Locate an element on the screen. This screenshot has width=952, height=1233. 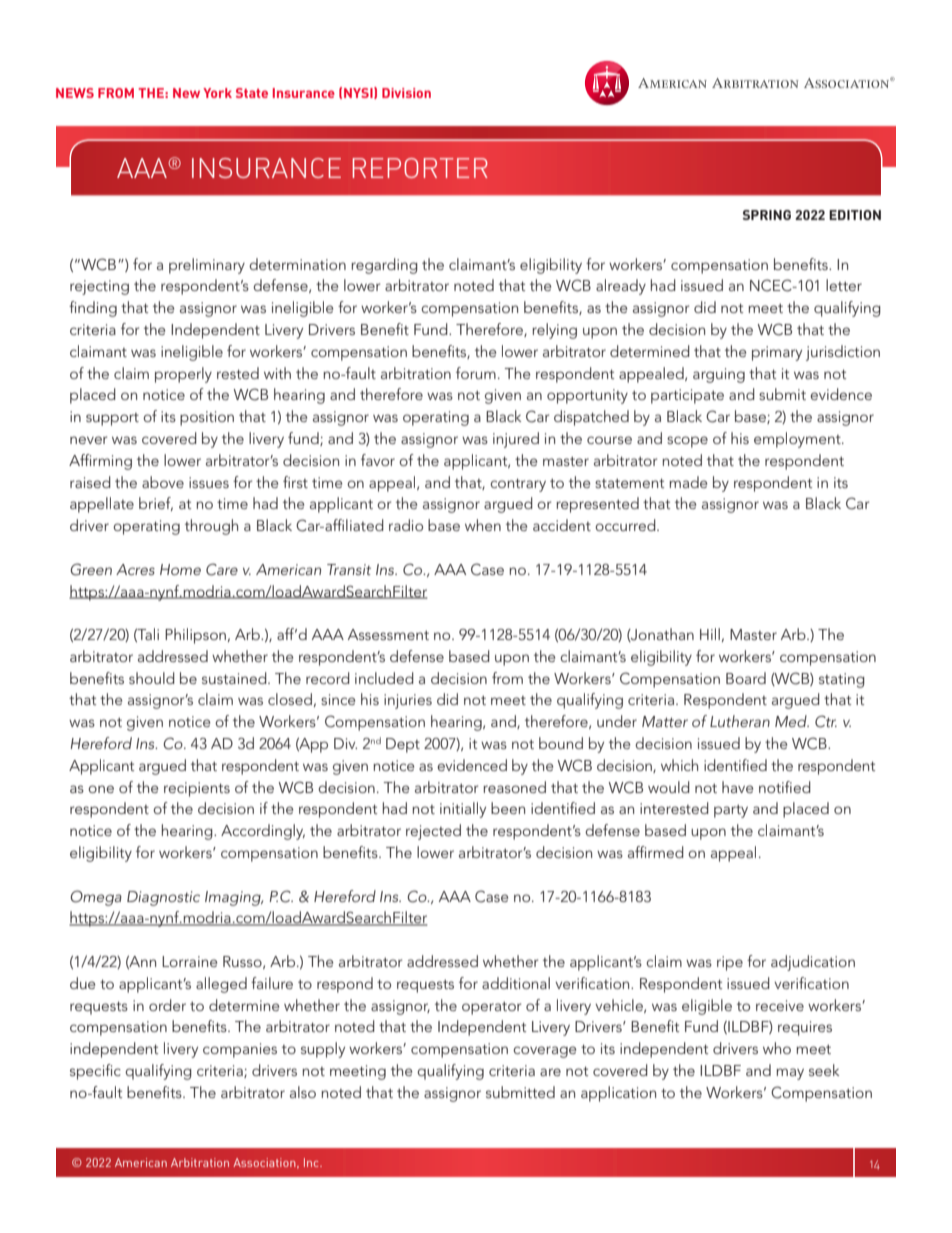
Hill is located at coordinates (710, 634).
